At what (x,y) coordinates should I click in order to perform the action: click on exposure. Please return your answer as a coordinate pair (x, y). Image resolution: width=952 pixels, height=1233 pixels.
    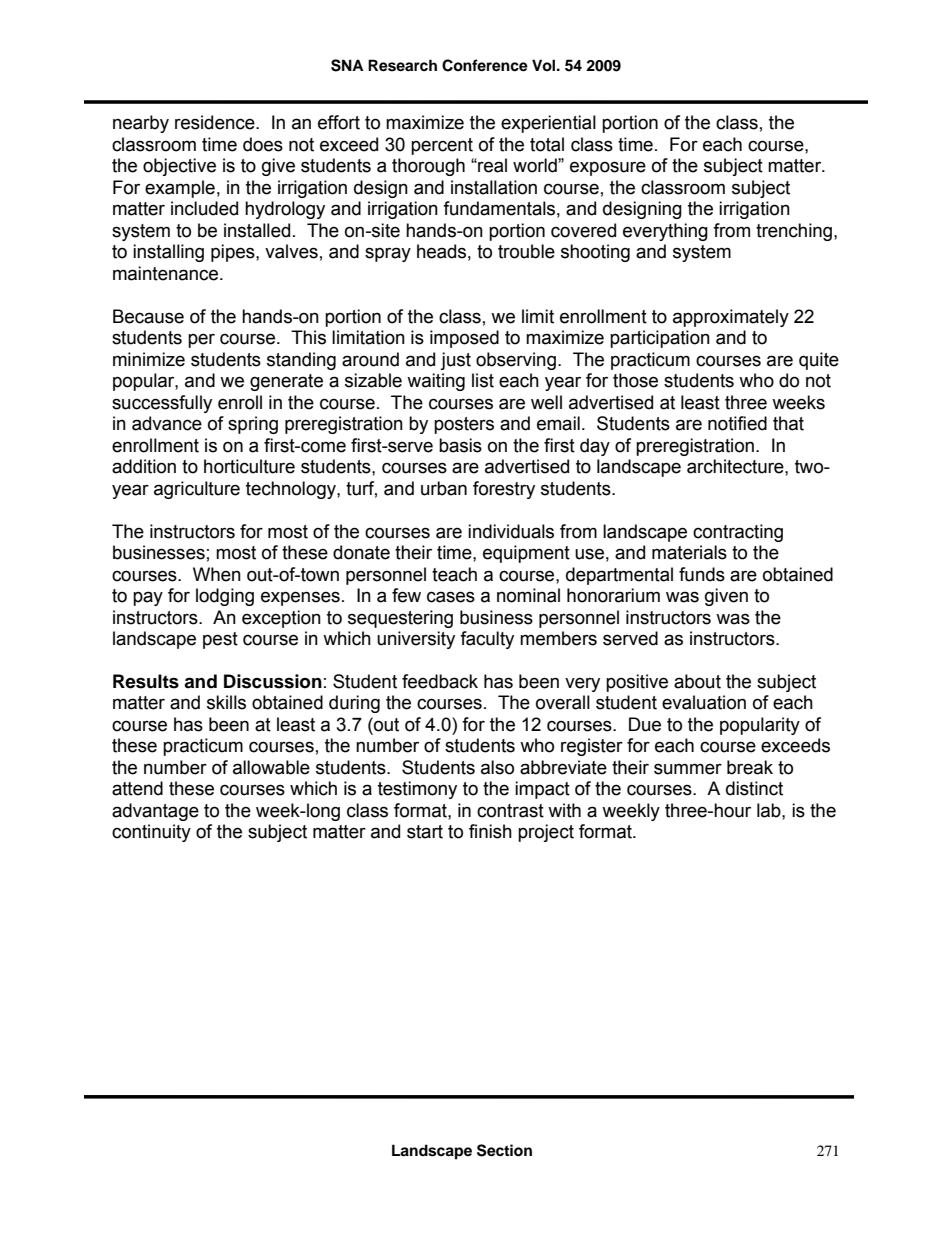
    Looking at the image, I should click on (608, 168).
